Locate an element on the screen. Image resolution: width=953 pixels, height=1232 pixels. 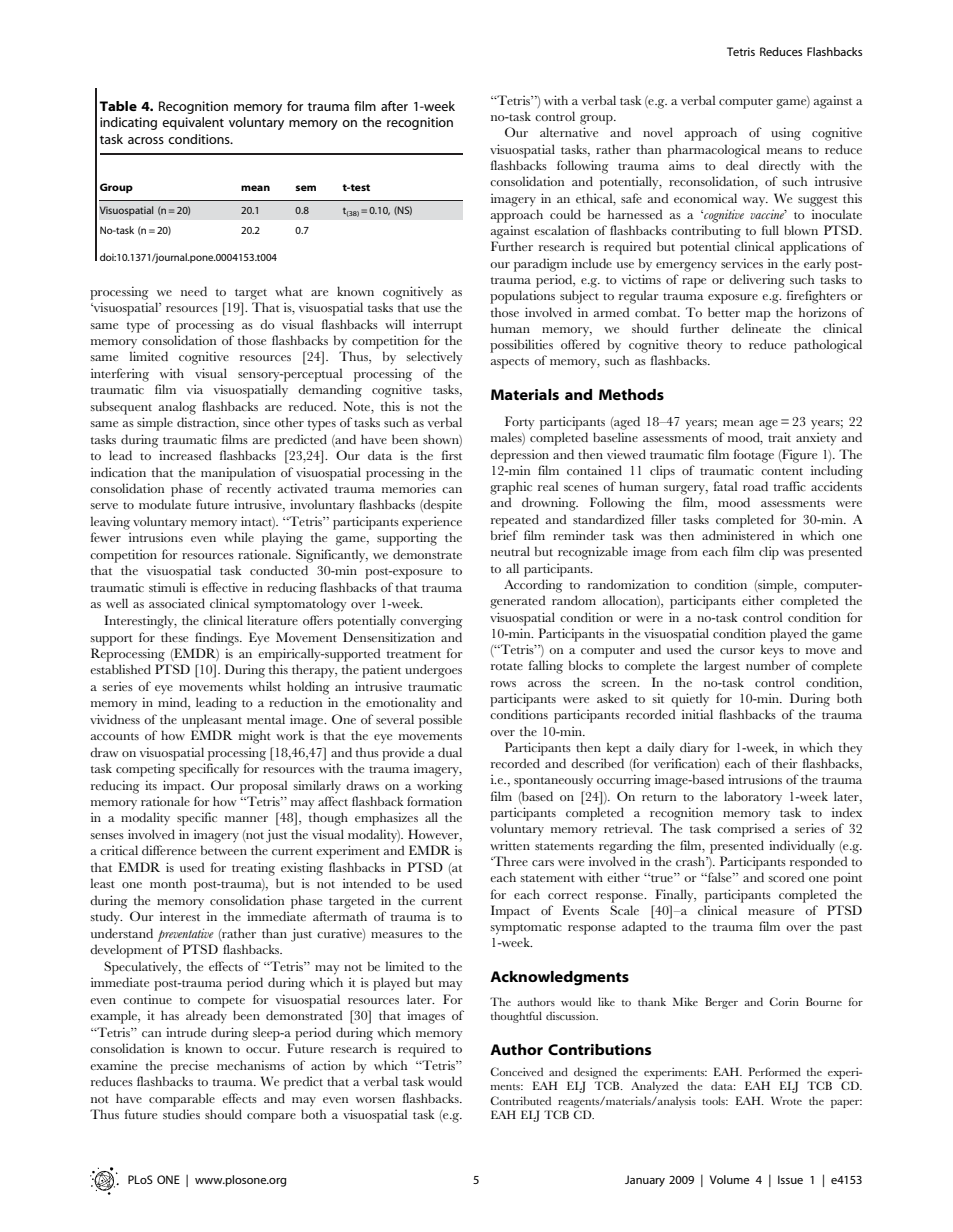
Contributed is located at coordinates (521, 1100).
